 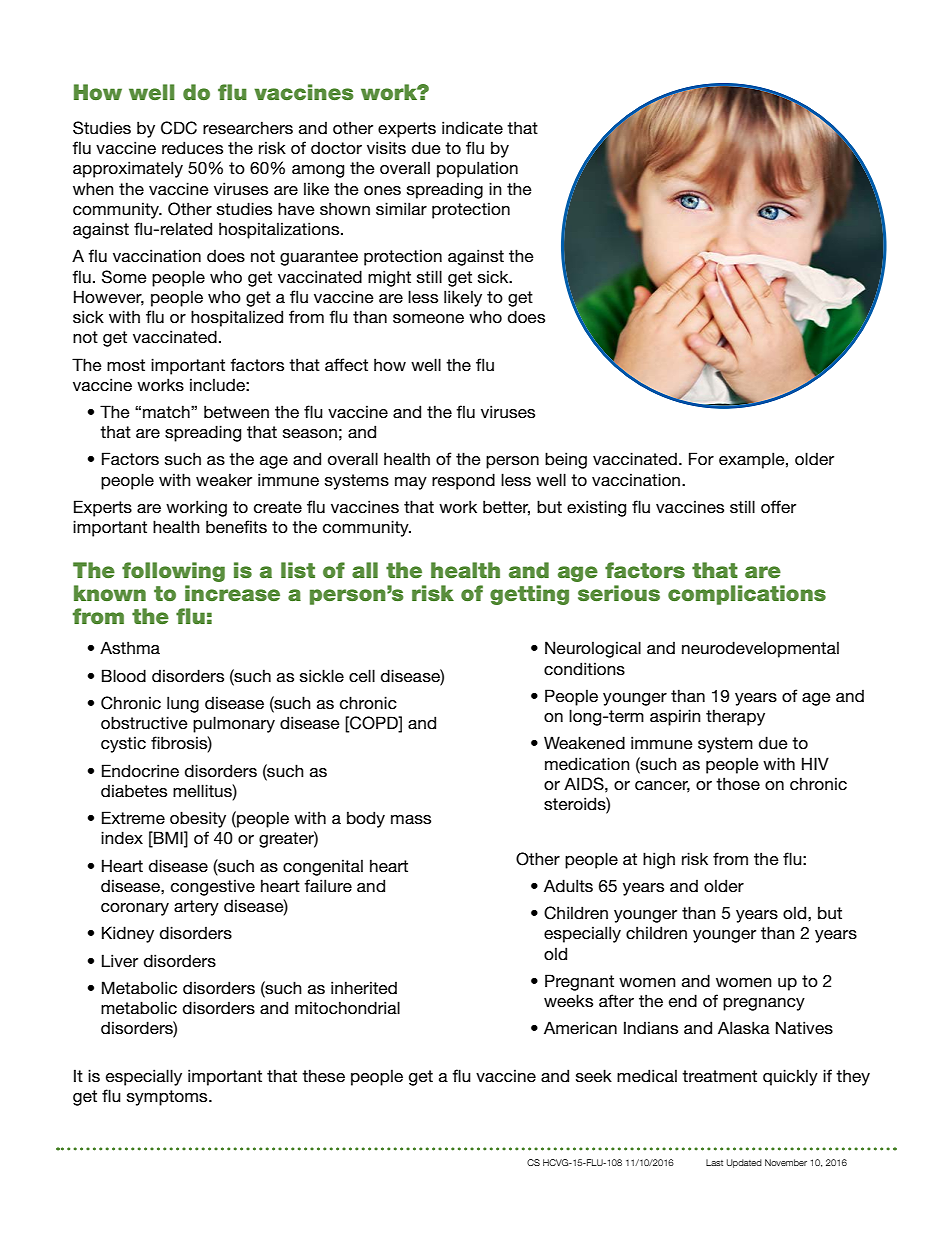 What do you see at coordinates (778, 507) in the screenshot?
I see `offer` at bounding box center [778, 507].
